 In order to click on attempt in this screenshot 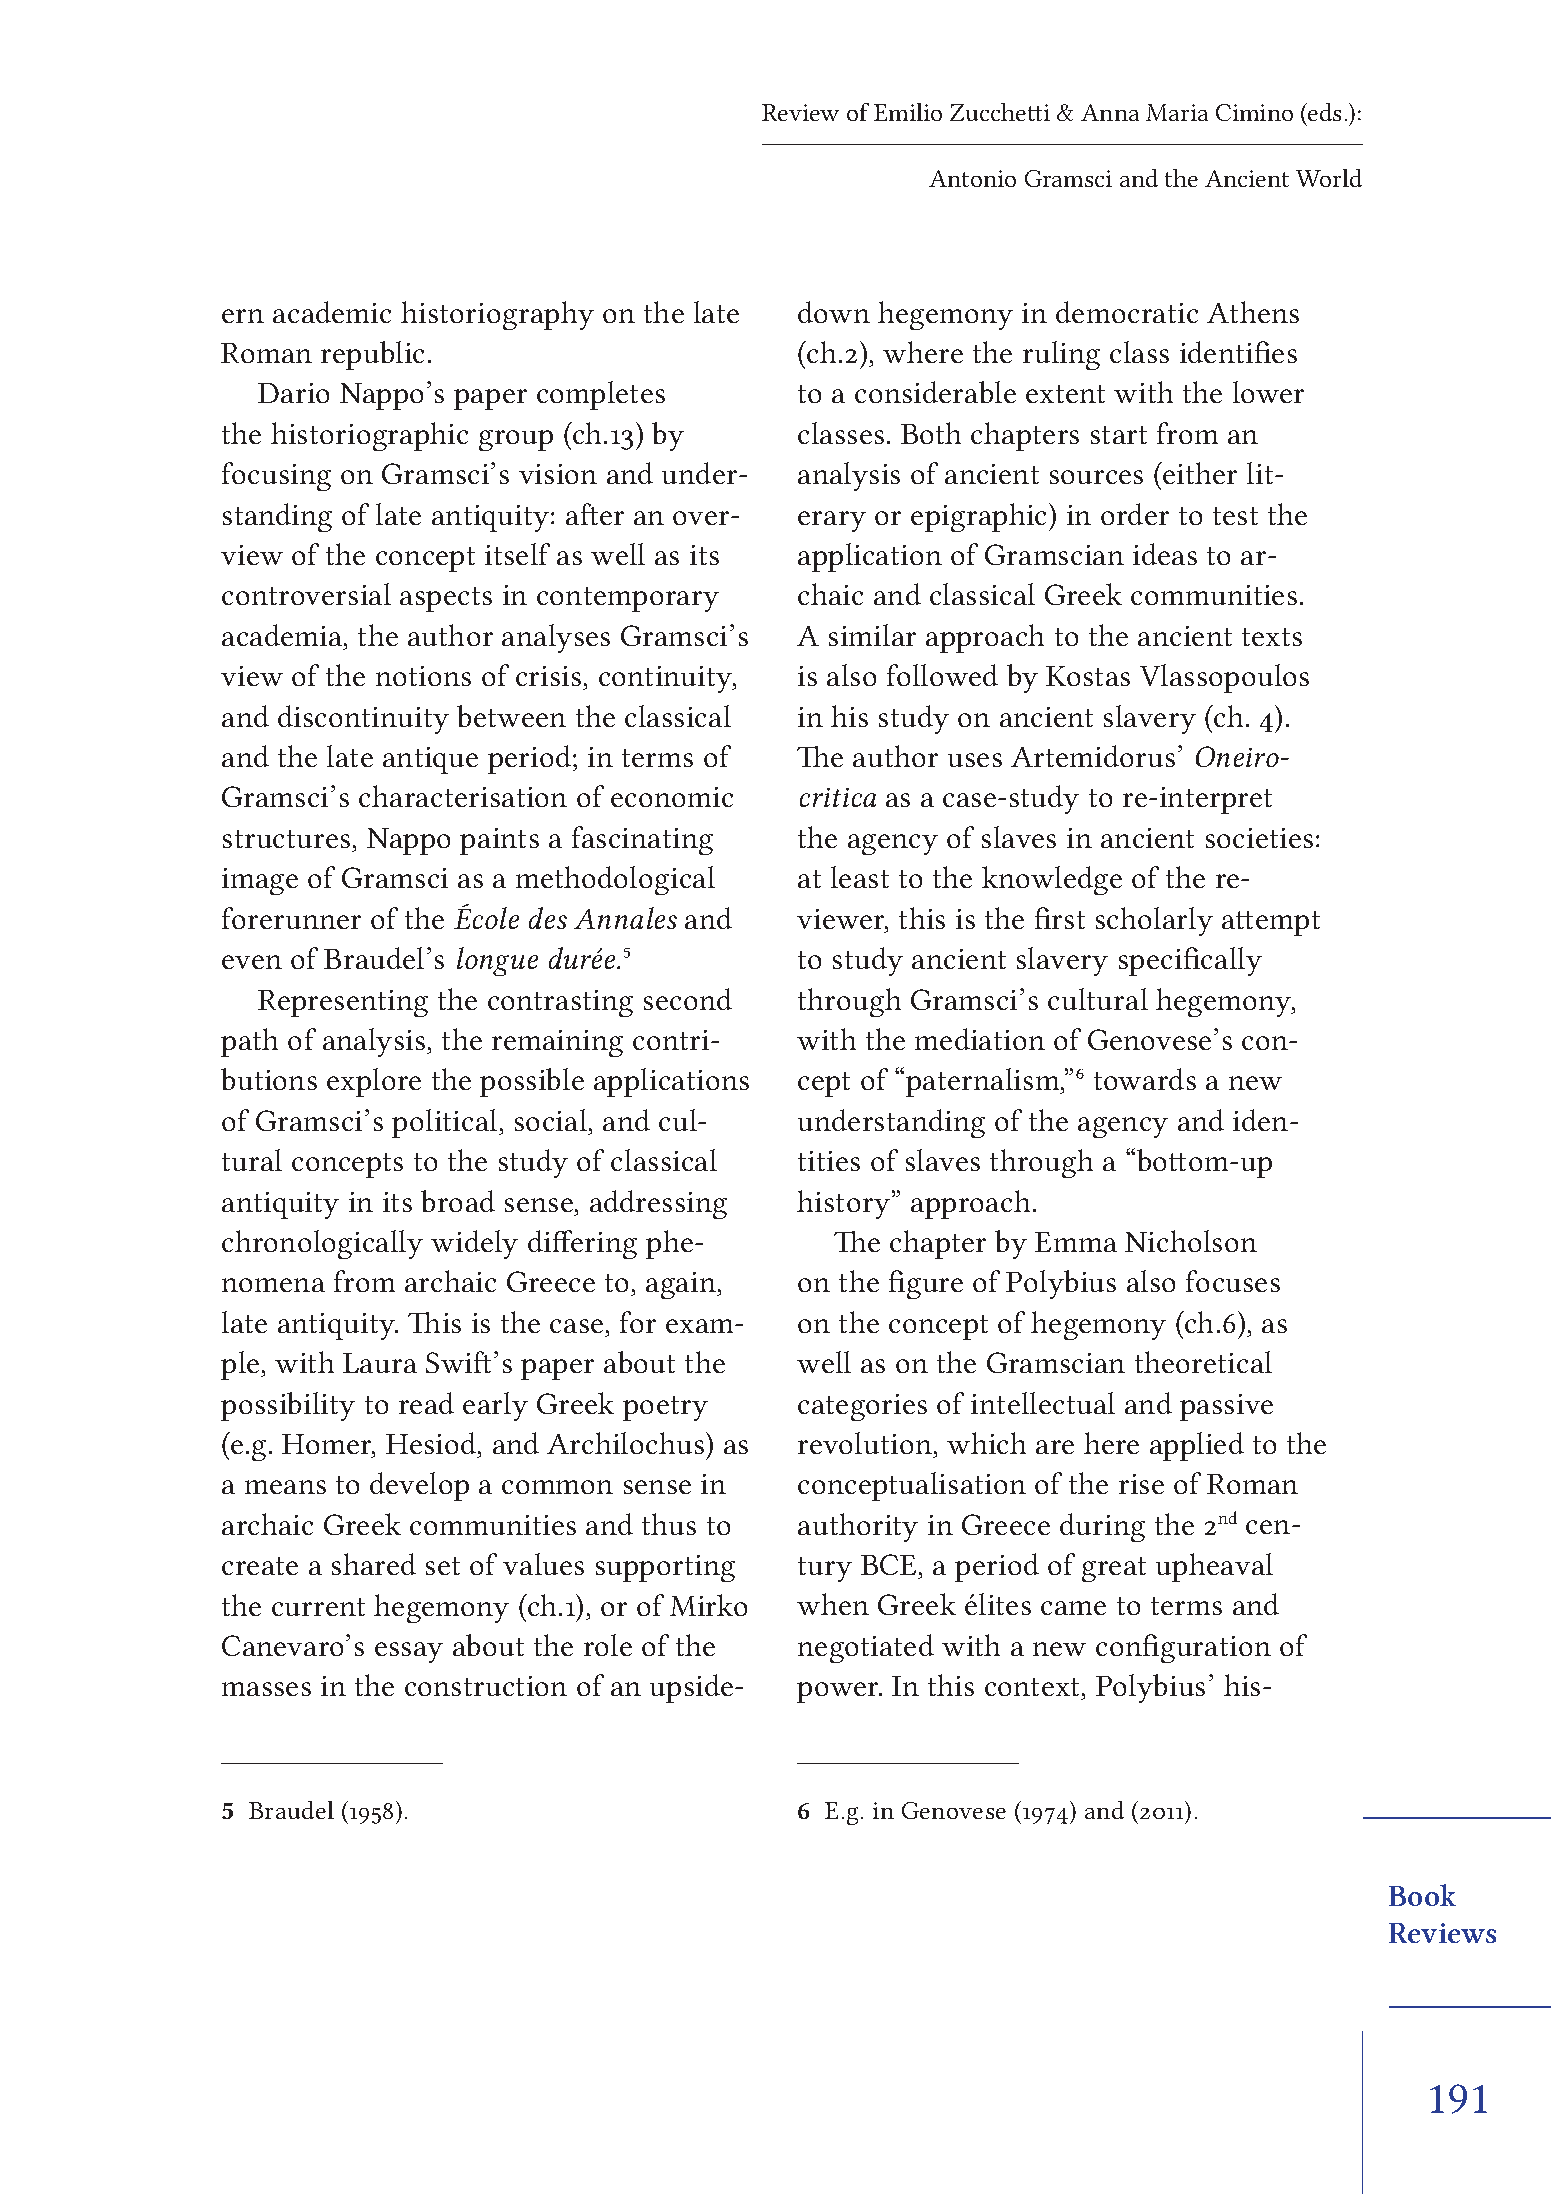, I will do `click(1271, 923)`.
